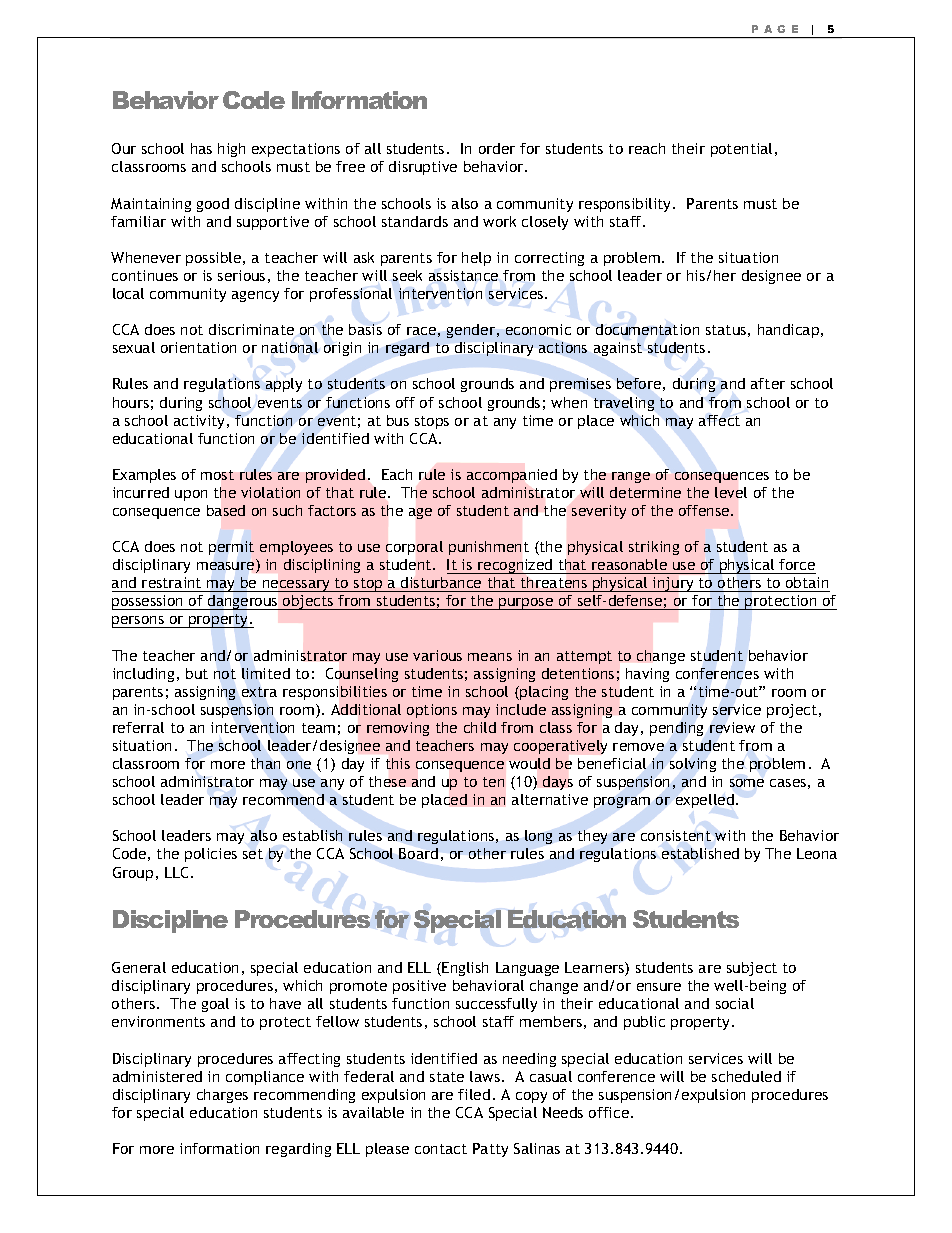 Image resolution: width=952 pixels, height=1233 pixels. Describe the element at coordinates (550, 799) in the page. I see `alternative` at that location.
